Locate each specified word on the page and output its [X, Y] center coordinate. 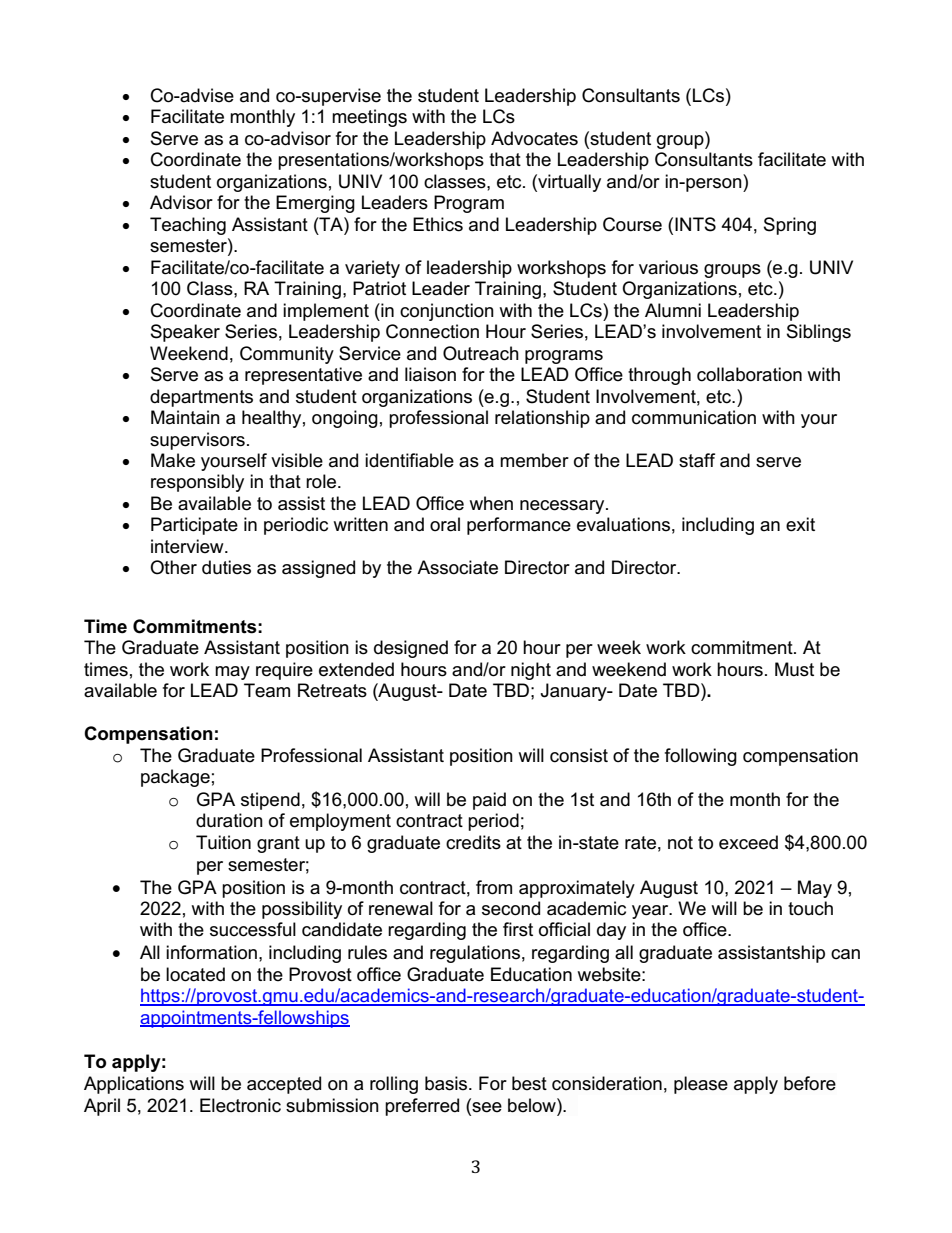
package [175, 778]
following [701, 757]
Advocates [534, 138]
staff [697, 460]
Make [173, 460]
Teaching [188, 226]
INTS [695, 224]
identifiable [409, 460]
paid [489, 801]
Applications [134, 1085]
